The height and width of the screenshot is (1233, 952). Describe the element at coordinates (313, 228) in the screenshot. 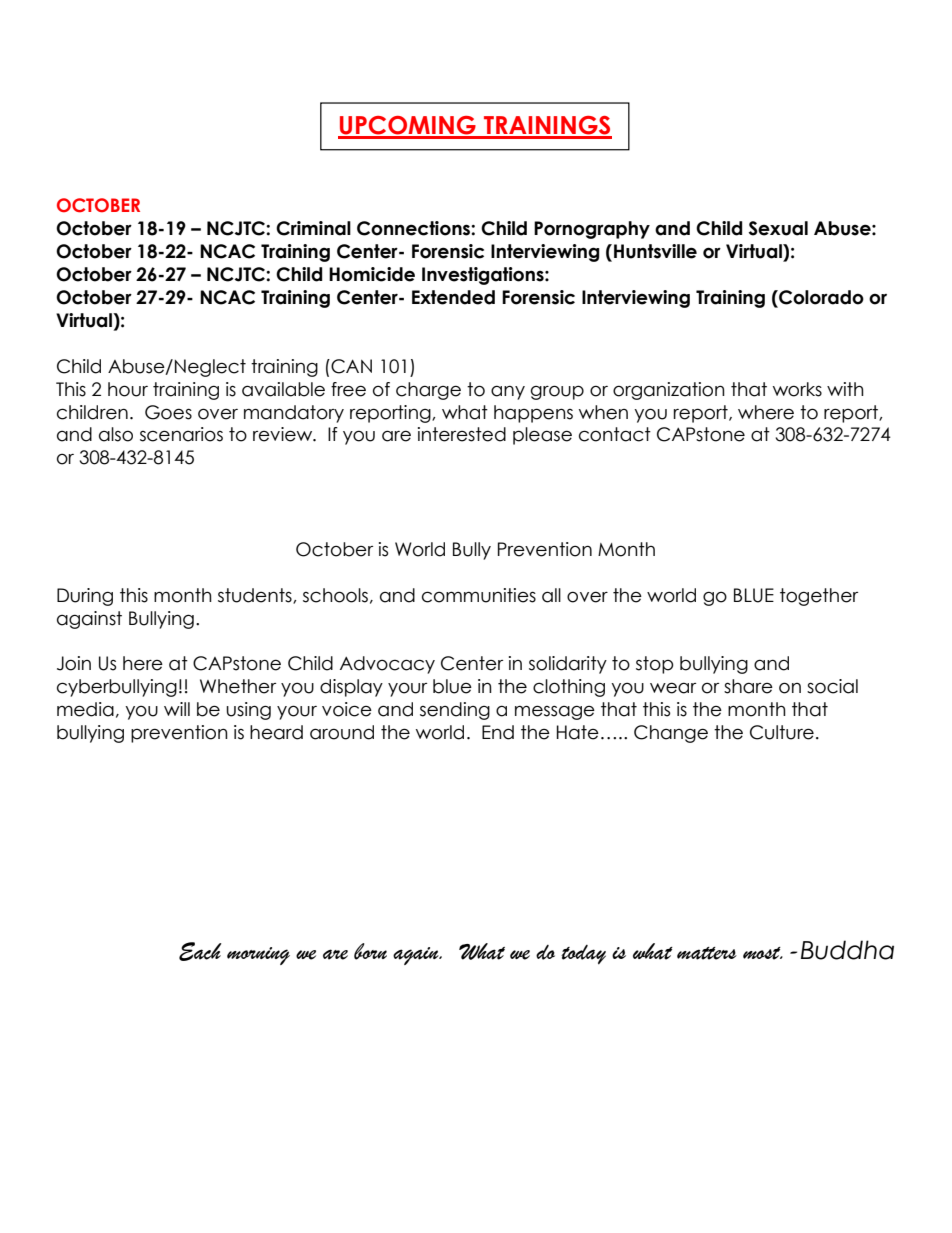

I see `Criminal` at that location.
